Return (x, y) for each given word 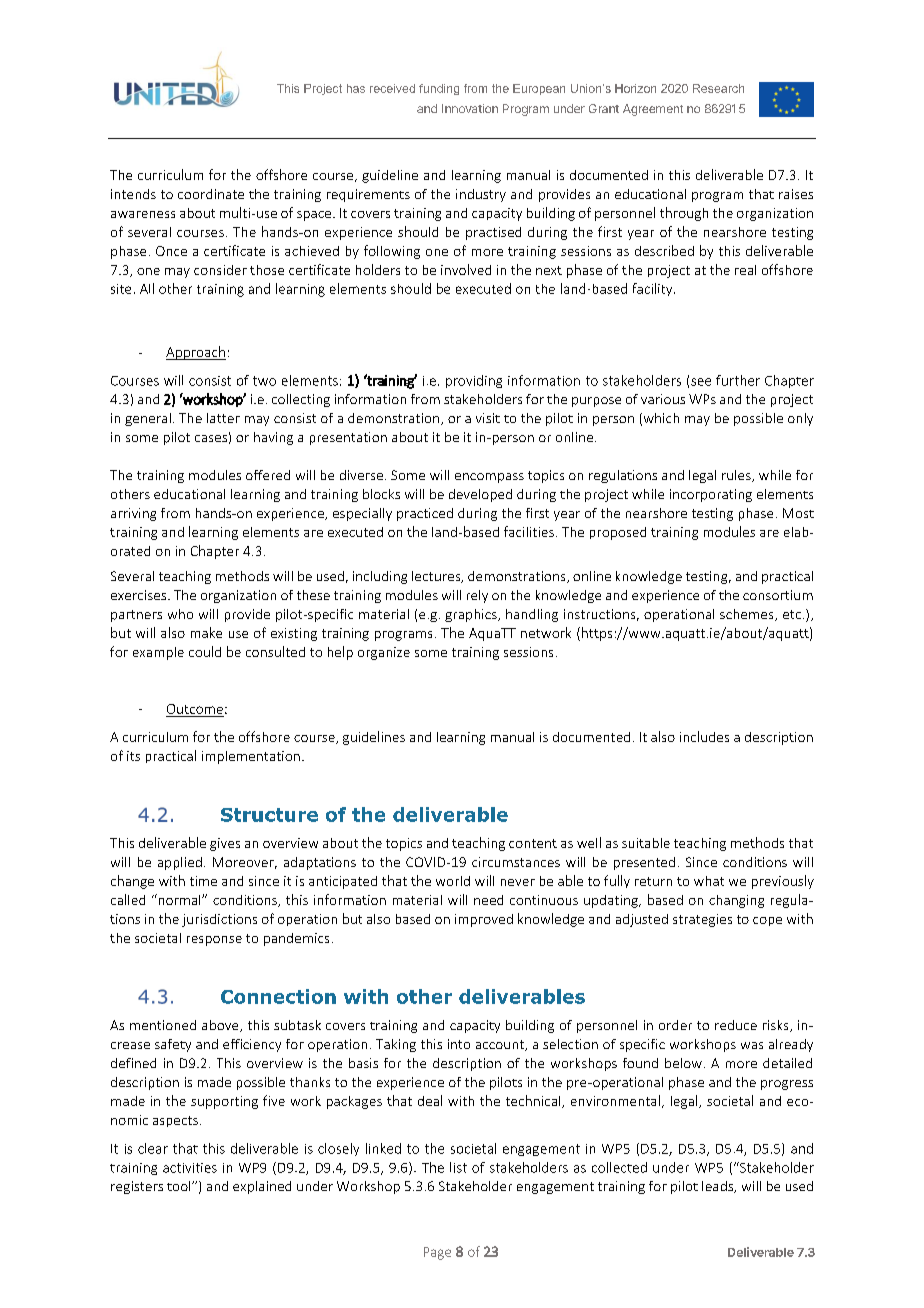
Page (437, 1253)
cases (211, 438)
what (709, 881)
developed (480, 495)
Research (718, 88)
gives (225, 844)
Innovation (470, 108)
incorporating (711, 495)
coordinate (211, 194)
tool (180, 1186)
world (453, 881)
